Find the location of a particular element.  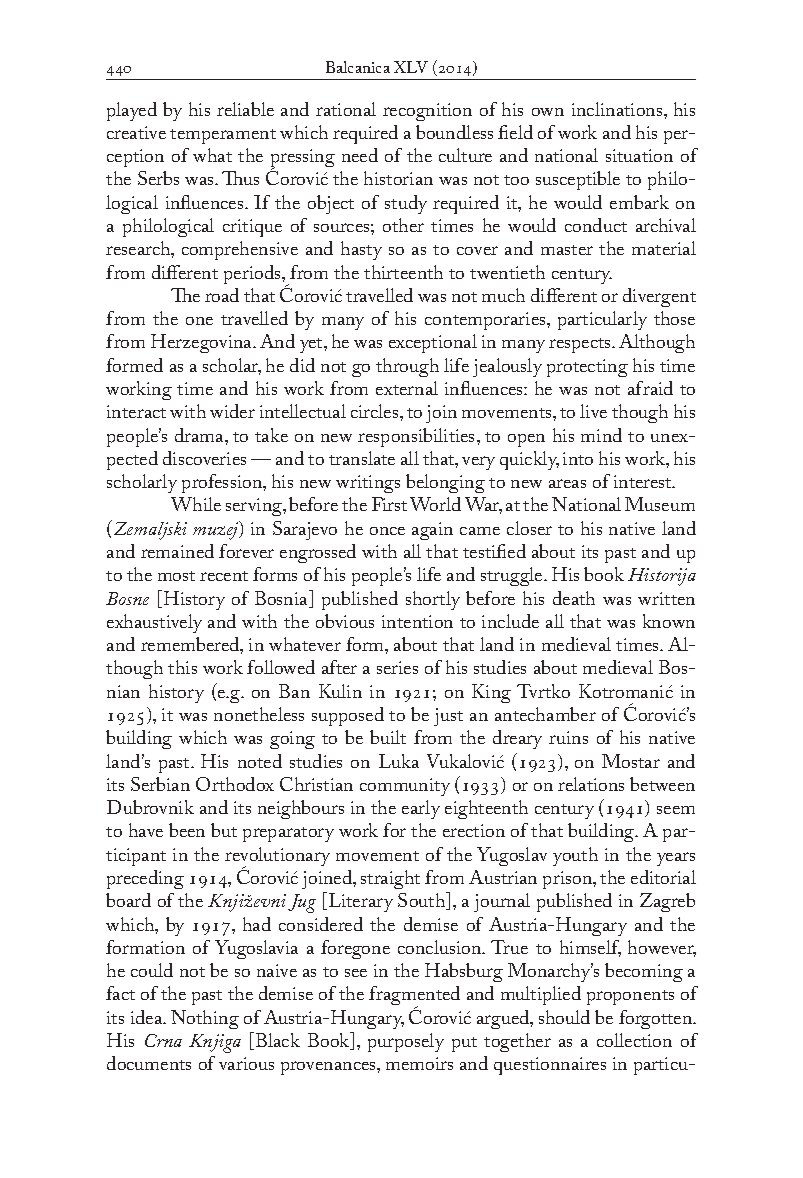

inclinations is located at coordinates (618, 109).
